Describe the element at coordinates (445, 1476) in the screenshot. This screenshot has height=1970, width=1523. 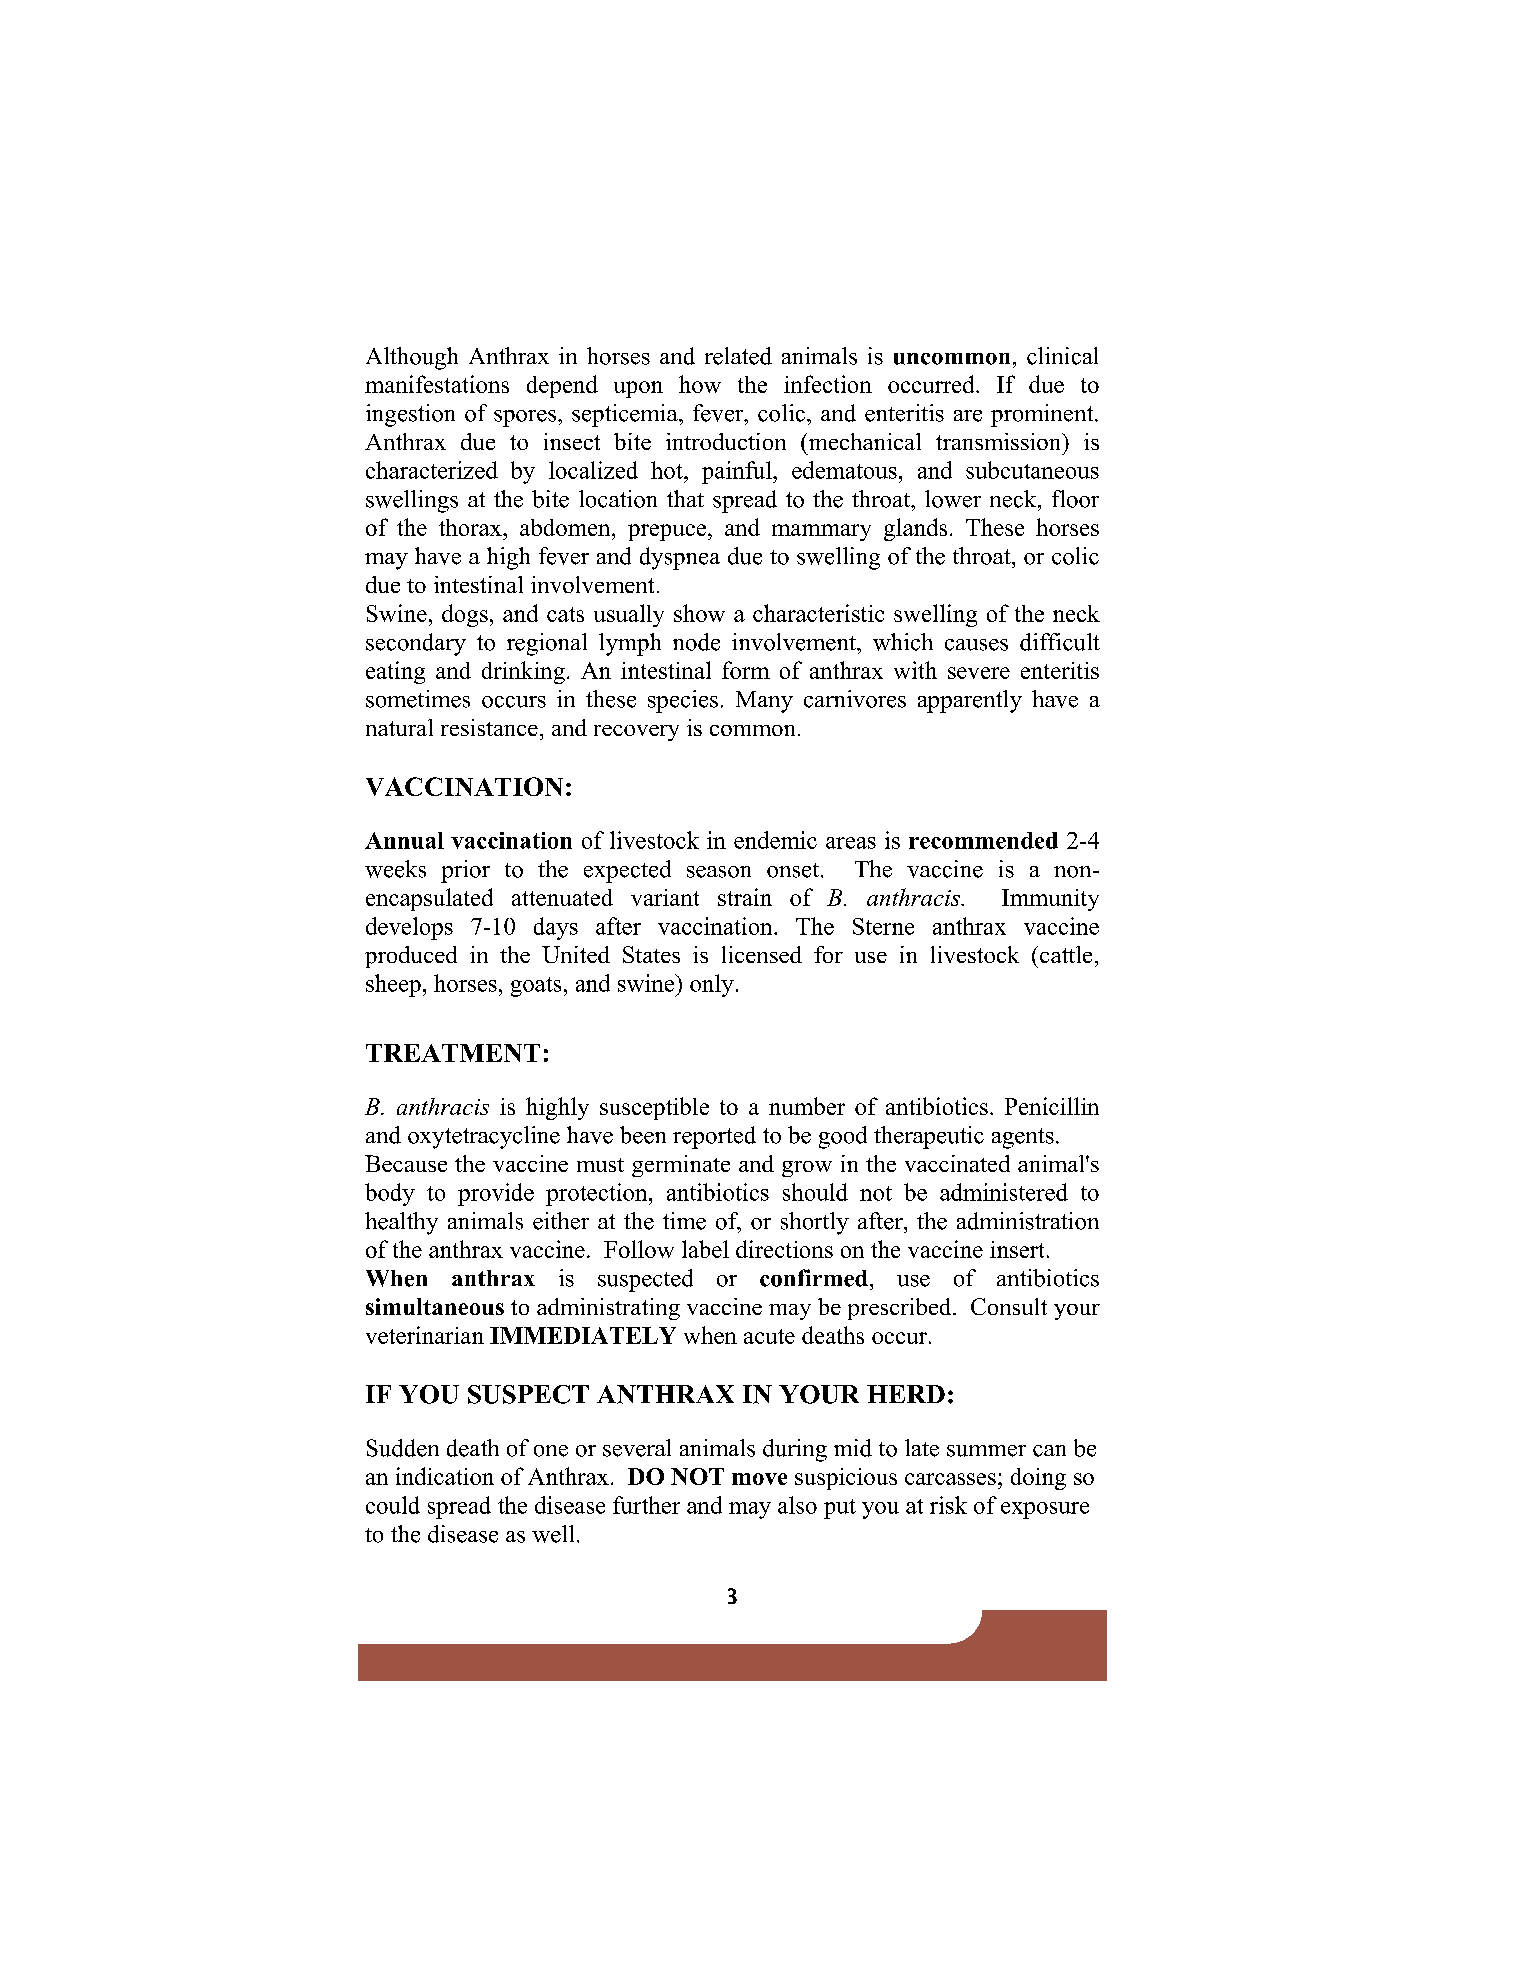
I see `indication` at that location.
